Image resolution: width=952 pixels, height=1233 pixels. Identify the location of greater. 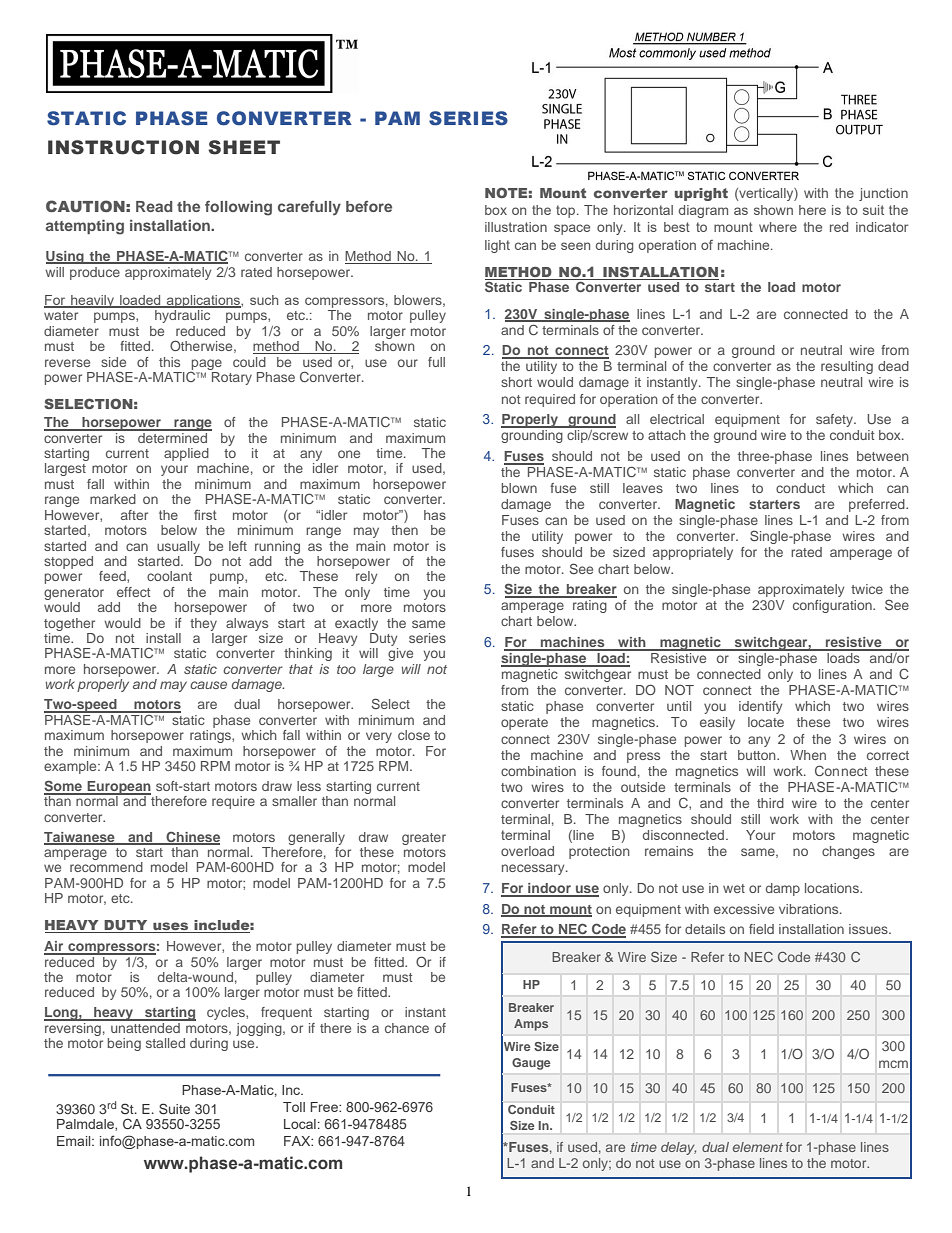
(424, 839).
